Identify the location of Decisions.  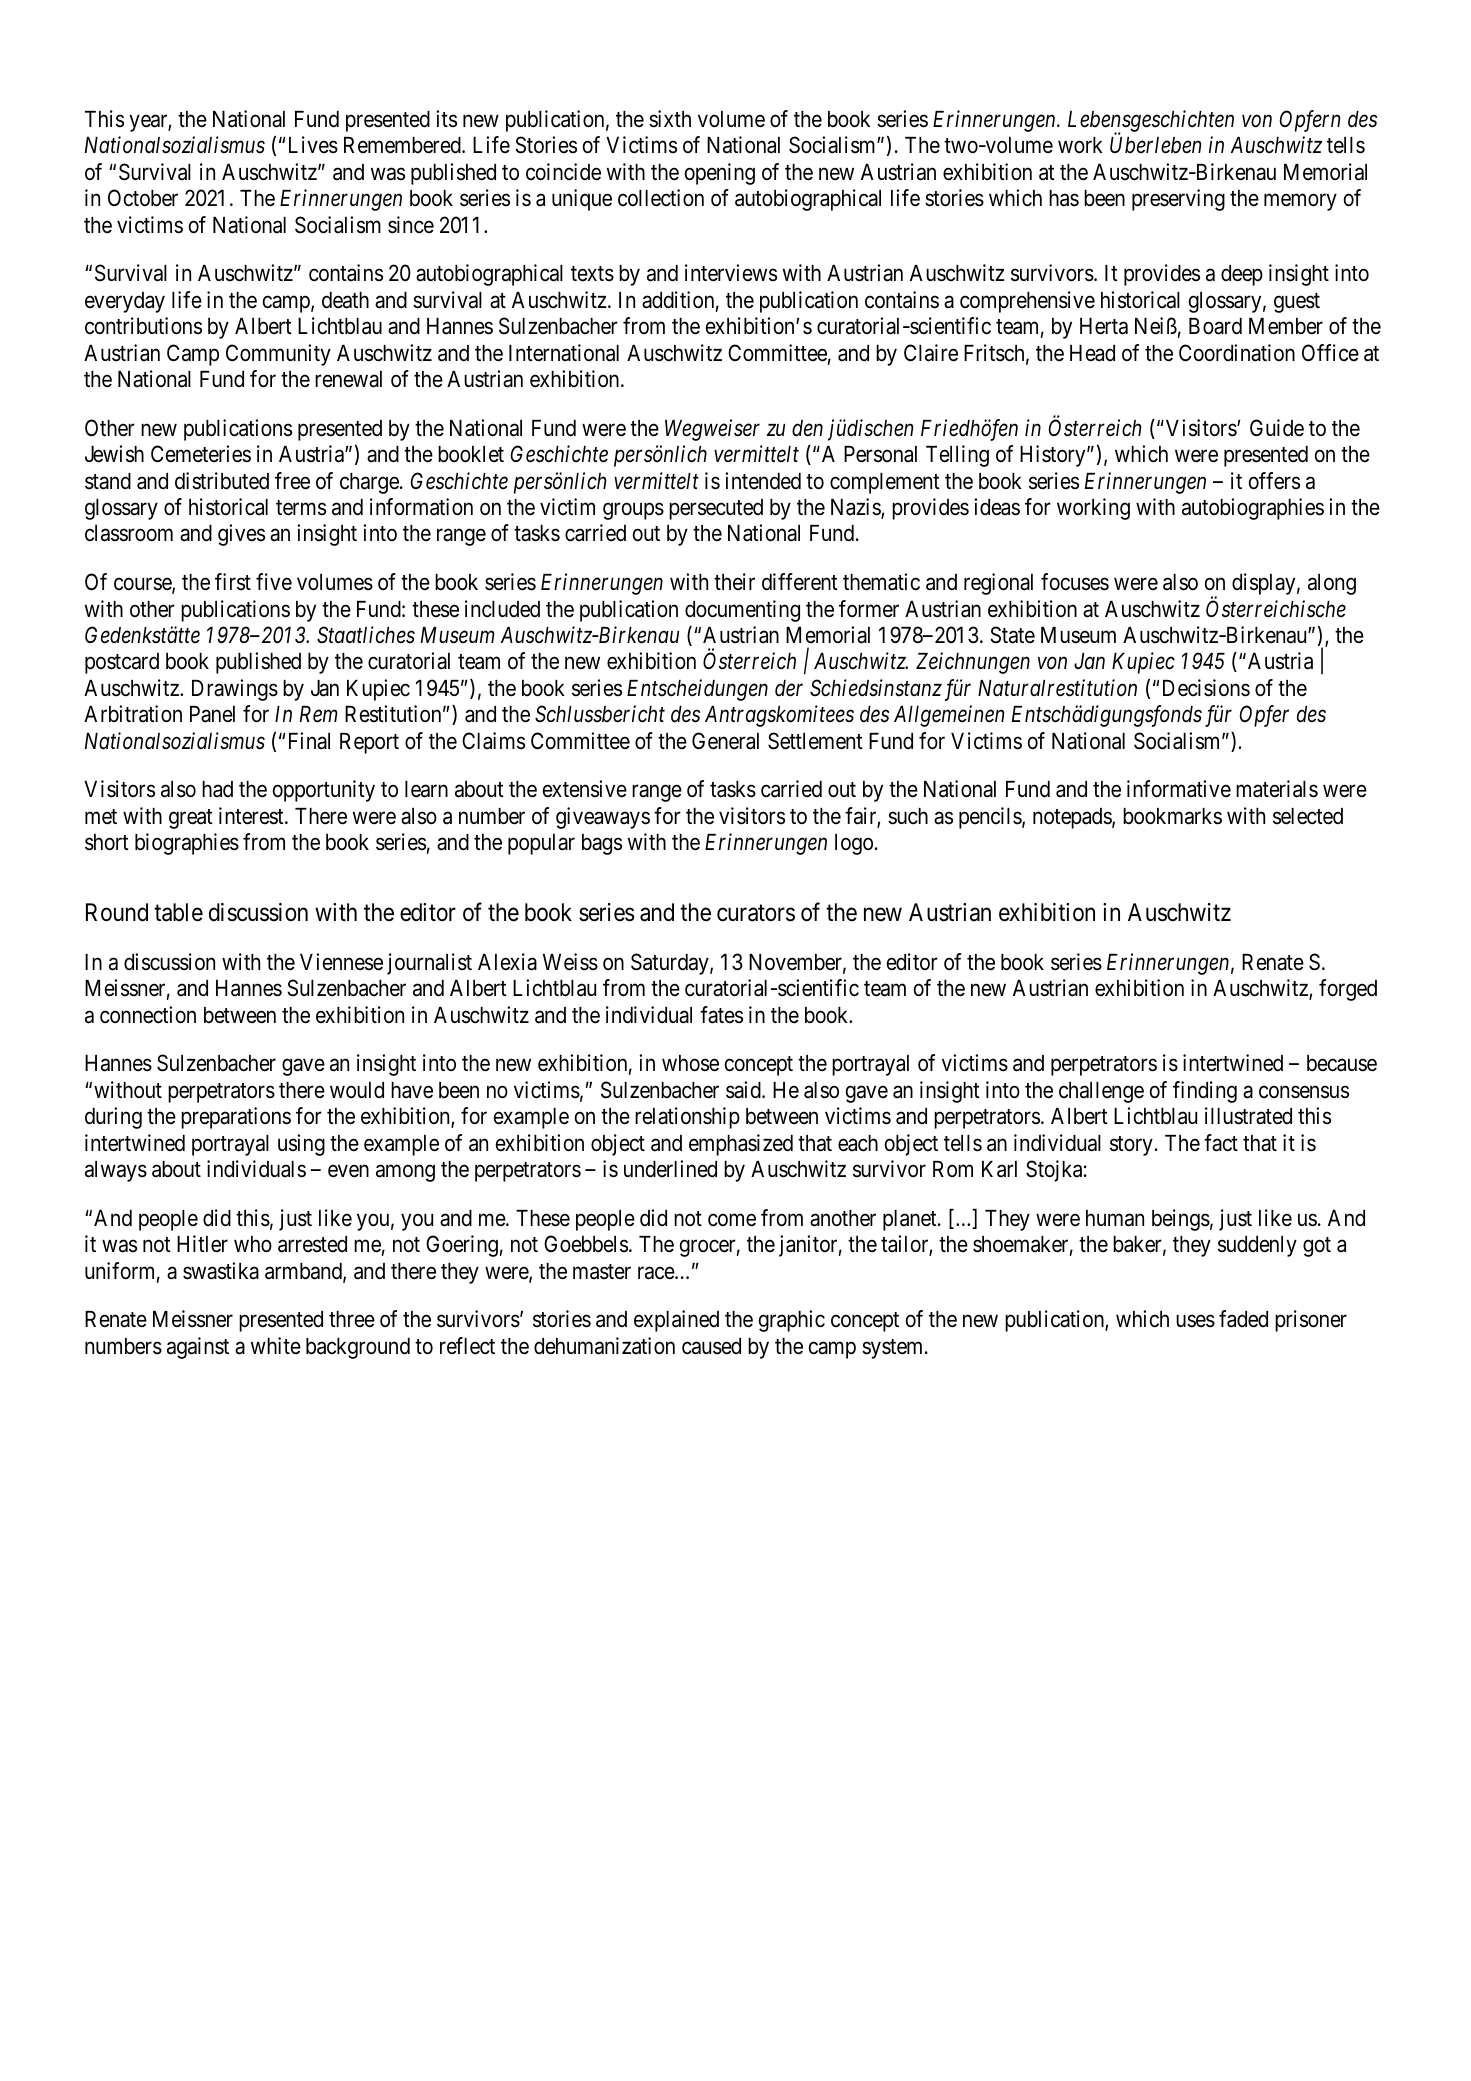
(1206, 688).
